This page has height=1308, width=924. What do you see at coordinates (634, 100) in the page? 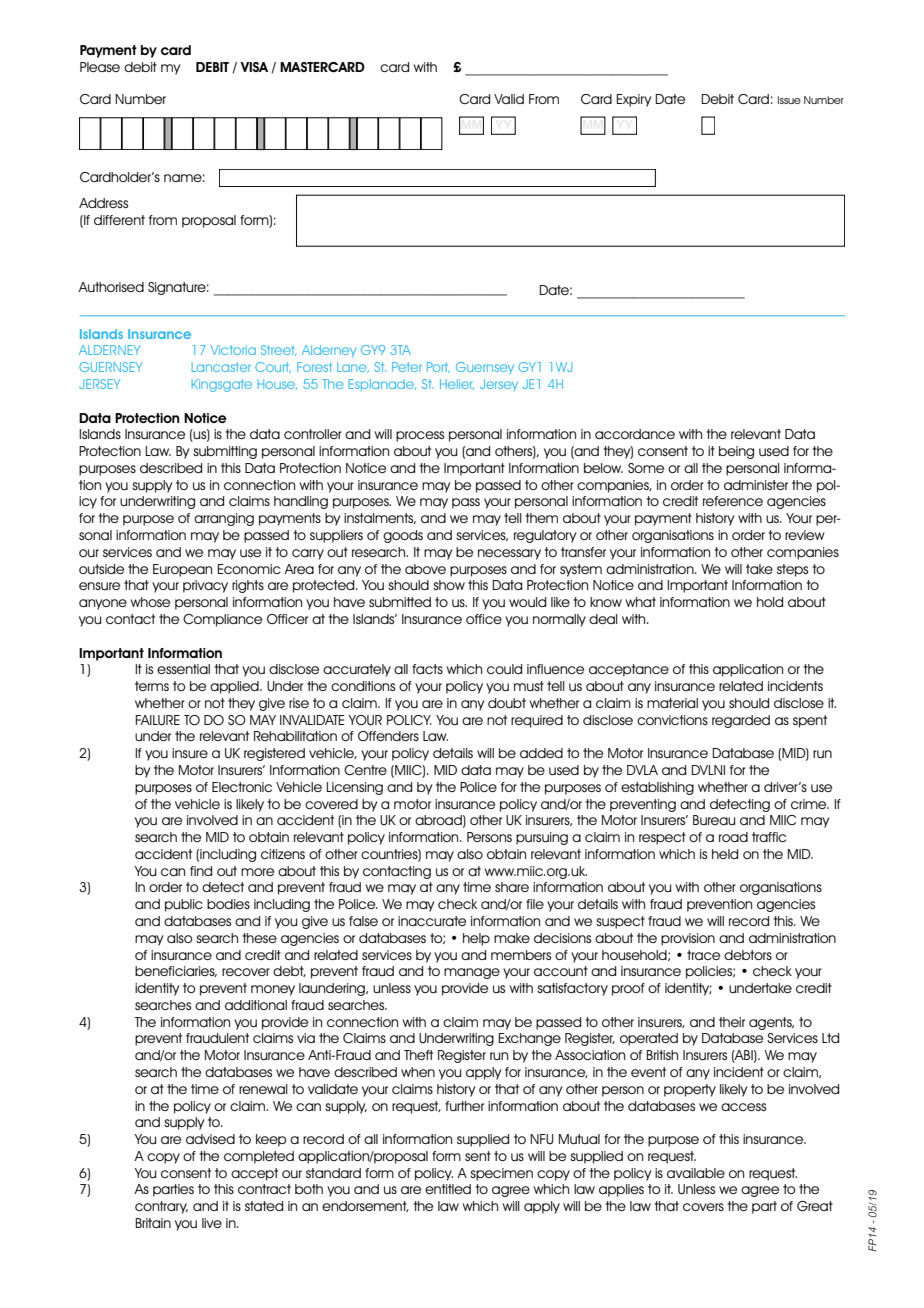
I see `Expiry` at bounding box center [634, 100].
